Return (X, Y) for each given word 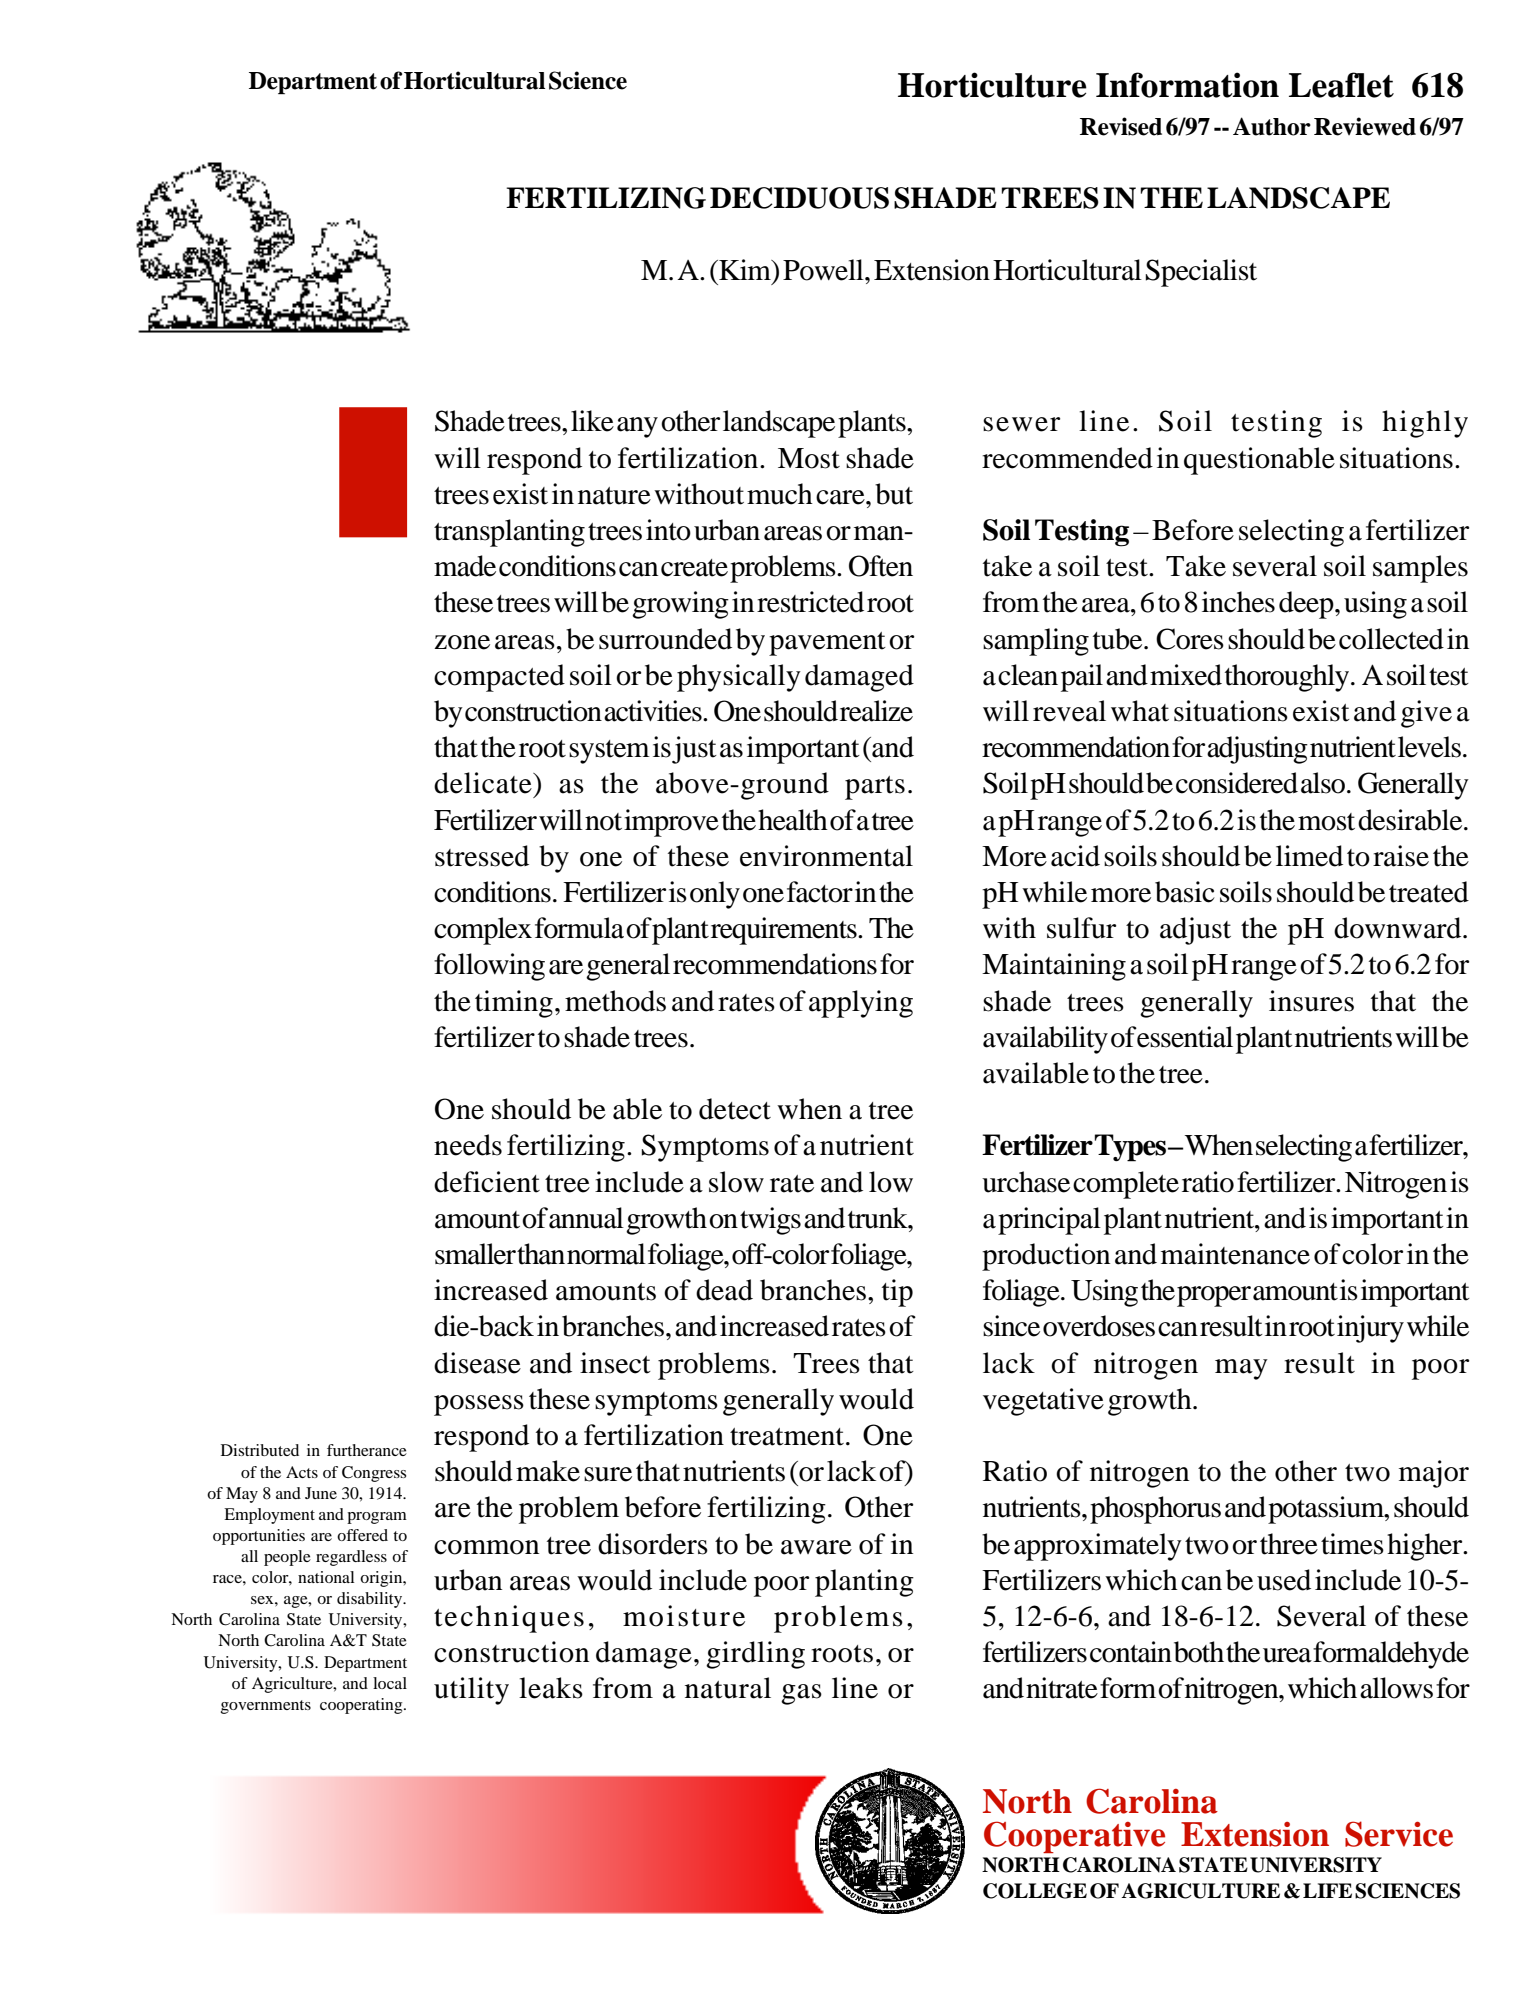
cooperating (362, 1706)
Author (1272, 126)
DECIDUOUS (799, 198)
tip (897, 1293)
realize (876, 711)
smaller (475, 1254)
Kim (745, 269)
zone (462, 642)
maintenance (1235, 1254)
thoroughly (1288, 678)
